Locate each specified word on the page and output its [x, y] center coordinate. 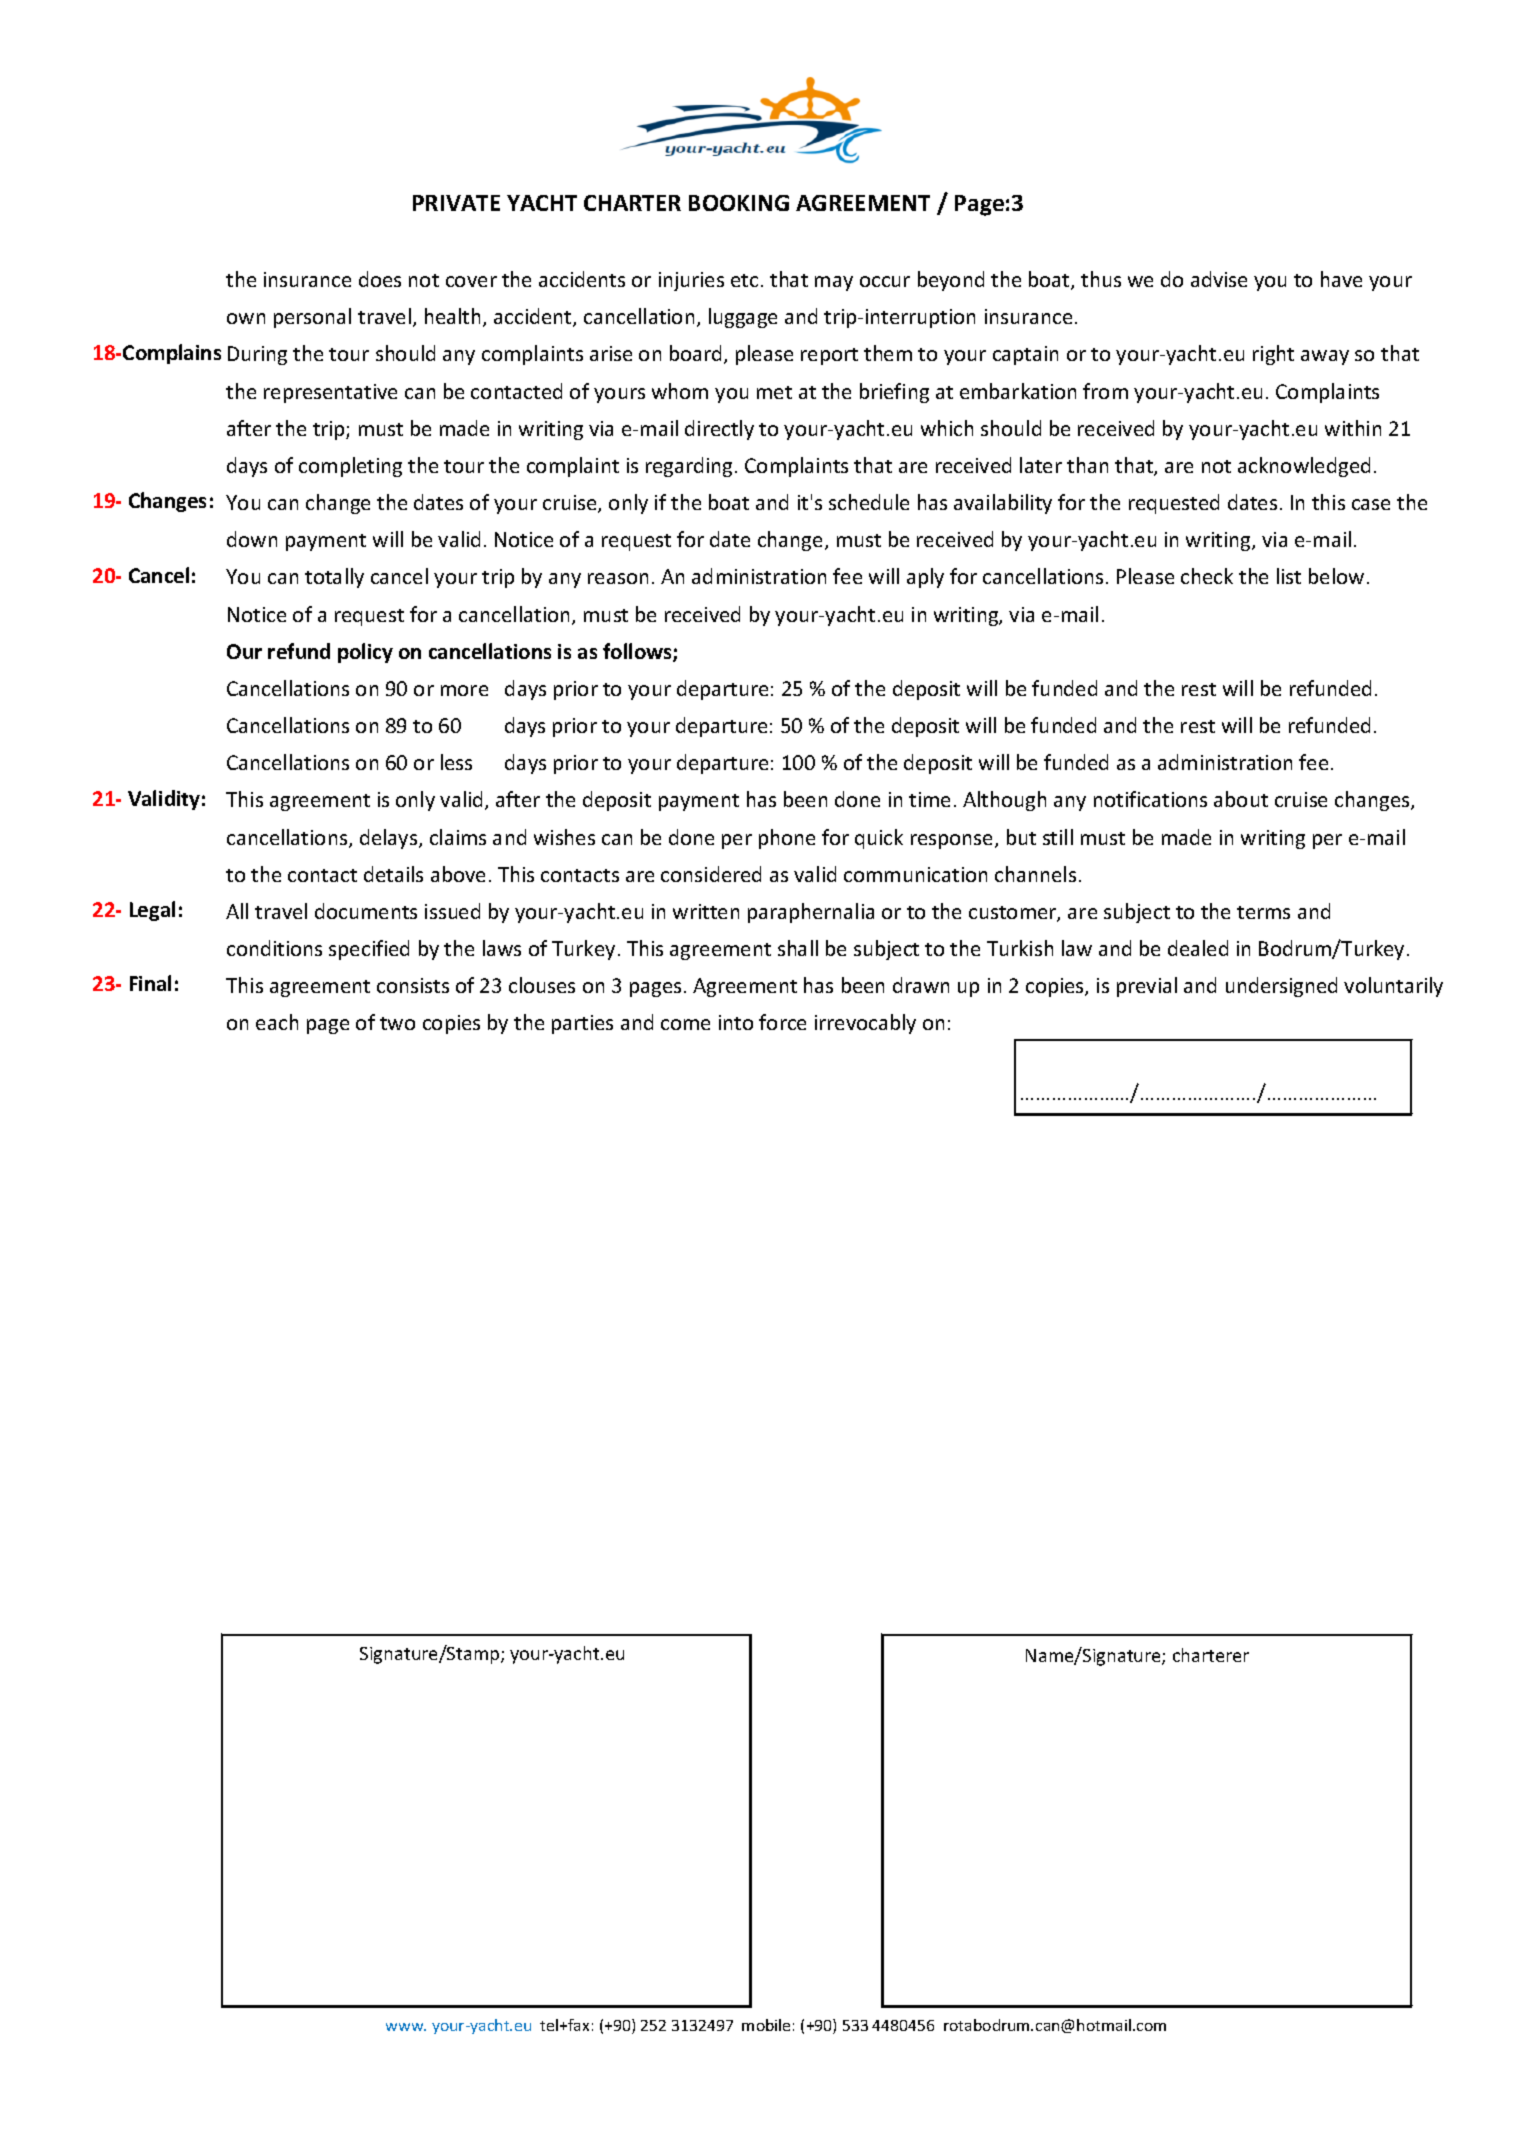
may [834, 283]
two [397, 1023]
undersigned [1281, 987]
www [406, 2027]
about [1241, 799]
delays [390, 839]
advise [1219, 279]
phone [787, 839]
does [380, 279]
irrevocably [865, 1024]
